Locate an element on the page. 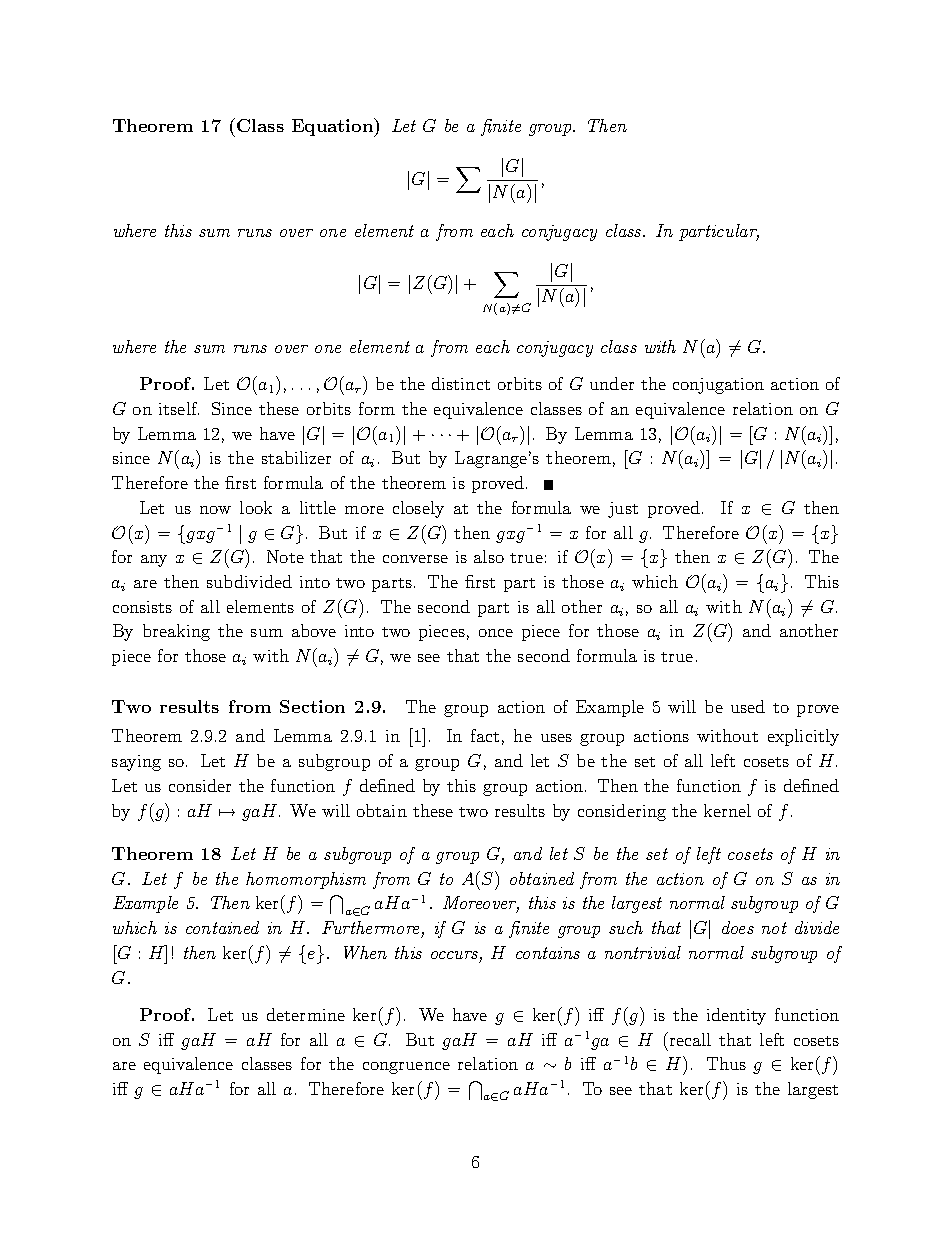  conjugation is located at coordinates (718, 386).
